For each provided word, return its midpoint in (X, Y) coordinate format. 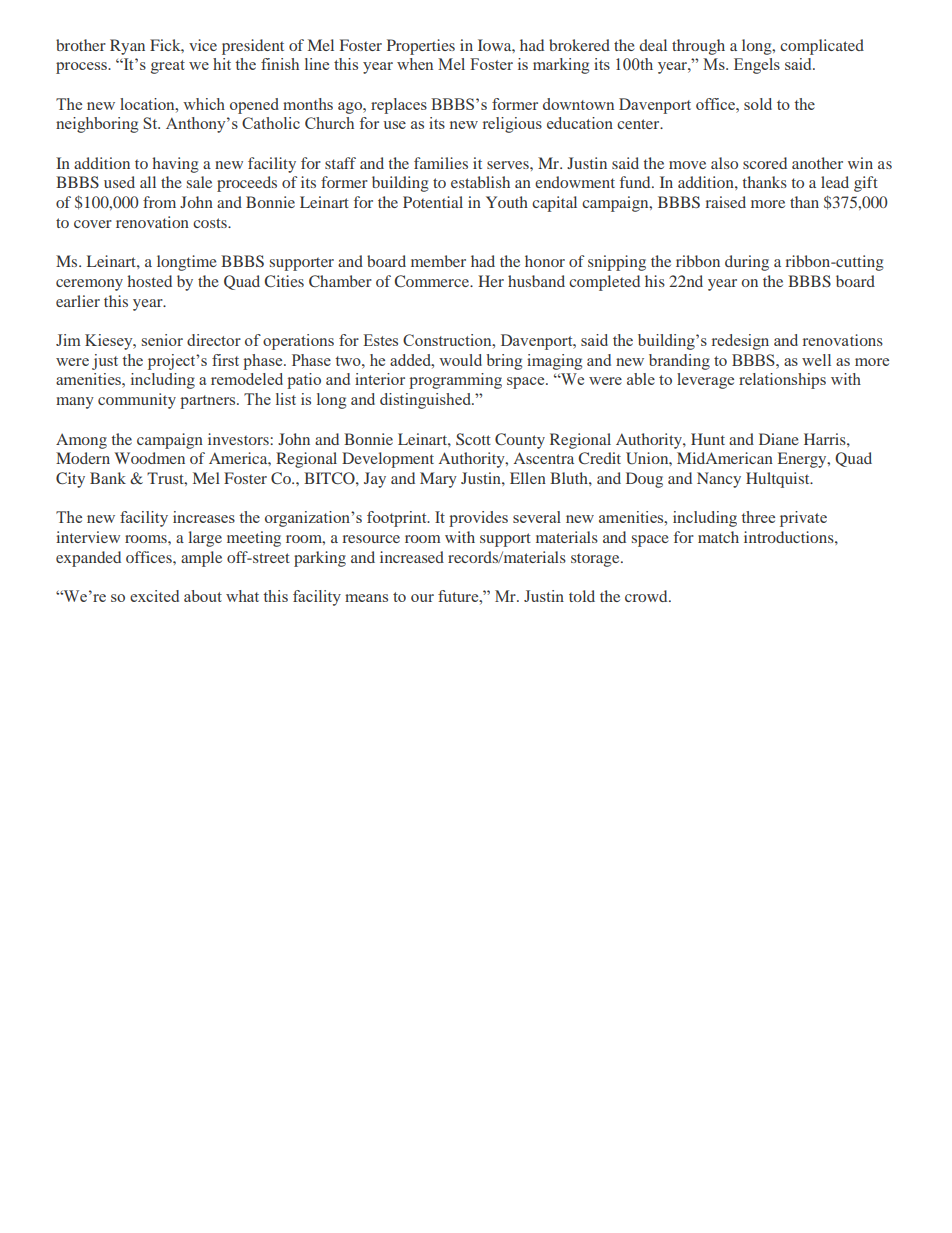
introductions (790, 537)
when (415, 64)
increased (412, 557)
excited (154, 596)
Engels (757, 66)
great (168, 67)
